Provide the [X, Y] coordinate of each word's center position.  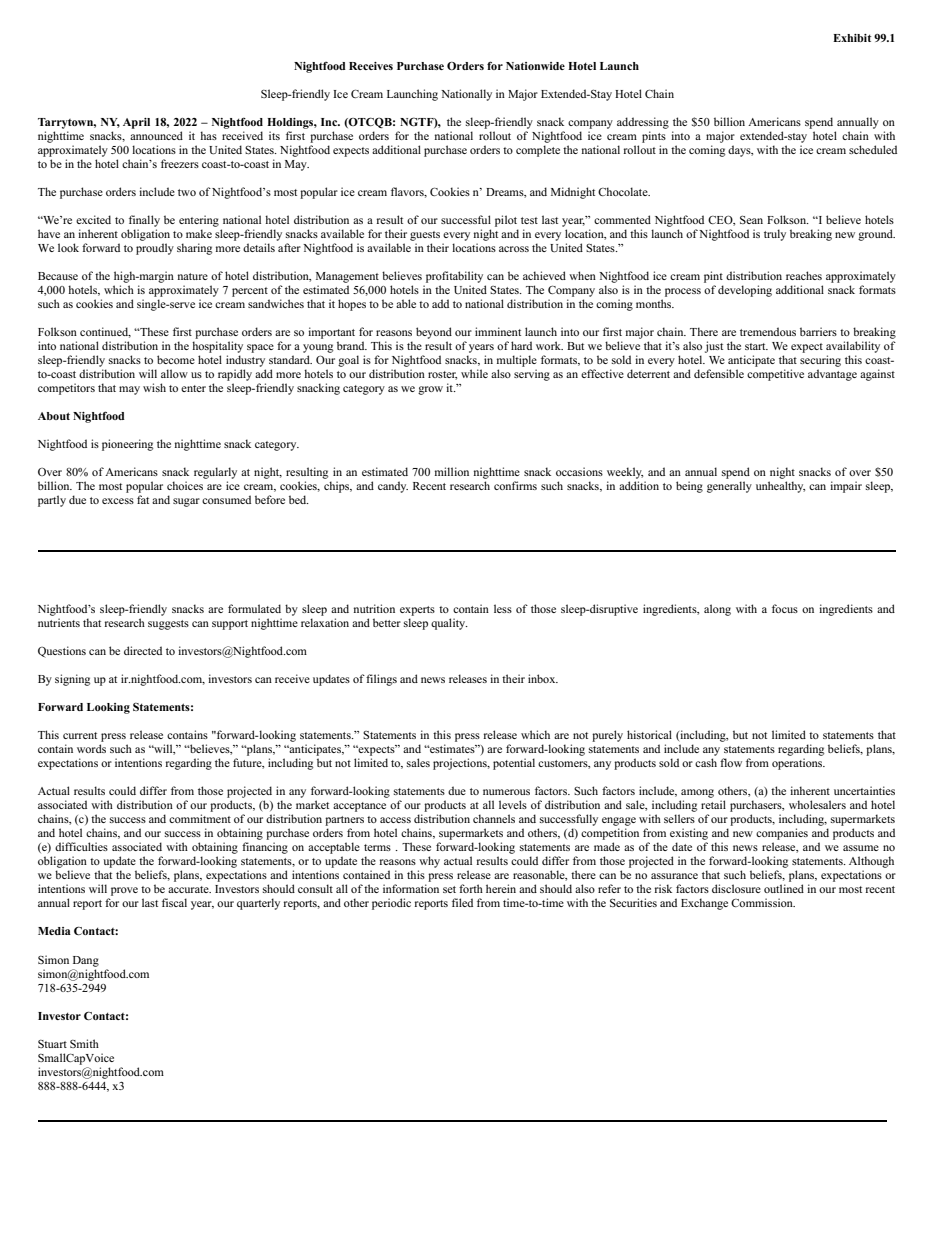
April [136, 123]
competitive [775, 375]
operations [798, 764]
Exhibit [852, 38]
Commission [763, 902]
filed [462, 902]
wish [154, 387]
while [474, 373]
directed [143, 650]
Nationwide [535, 66]
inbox [543, 678]
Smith [84, 1043]
